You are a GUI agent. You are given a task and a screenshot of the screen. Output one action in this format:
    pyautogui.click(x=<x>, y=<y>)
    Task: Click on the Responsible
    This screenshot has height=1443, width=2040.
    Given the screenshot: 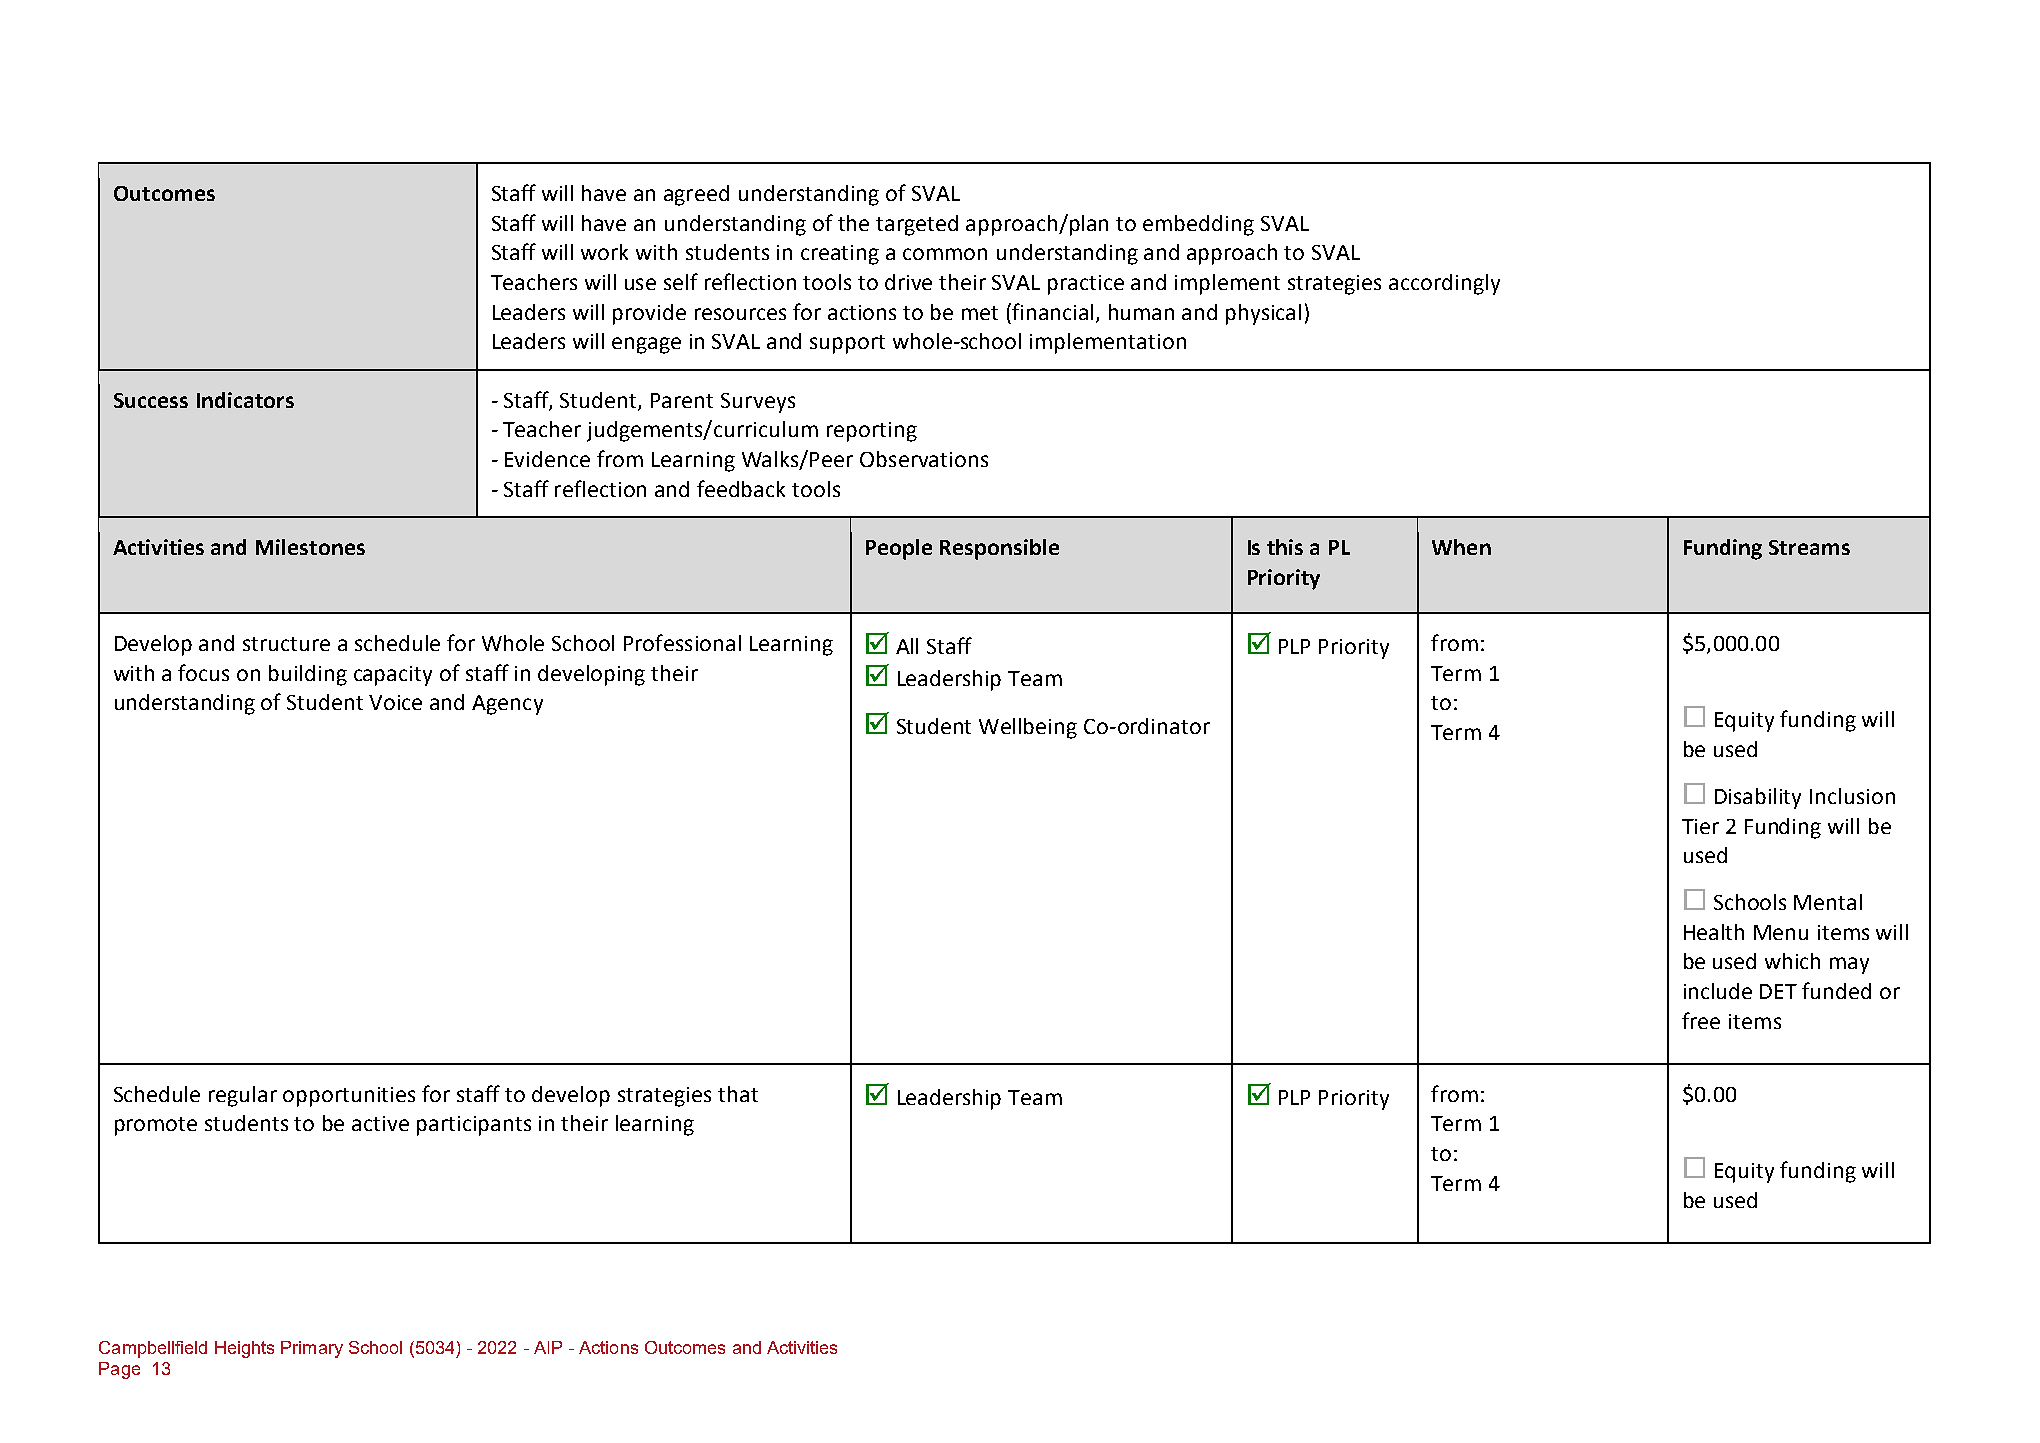 What is the action you would take?
    pyautogui.click(x=999, y=549)
